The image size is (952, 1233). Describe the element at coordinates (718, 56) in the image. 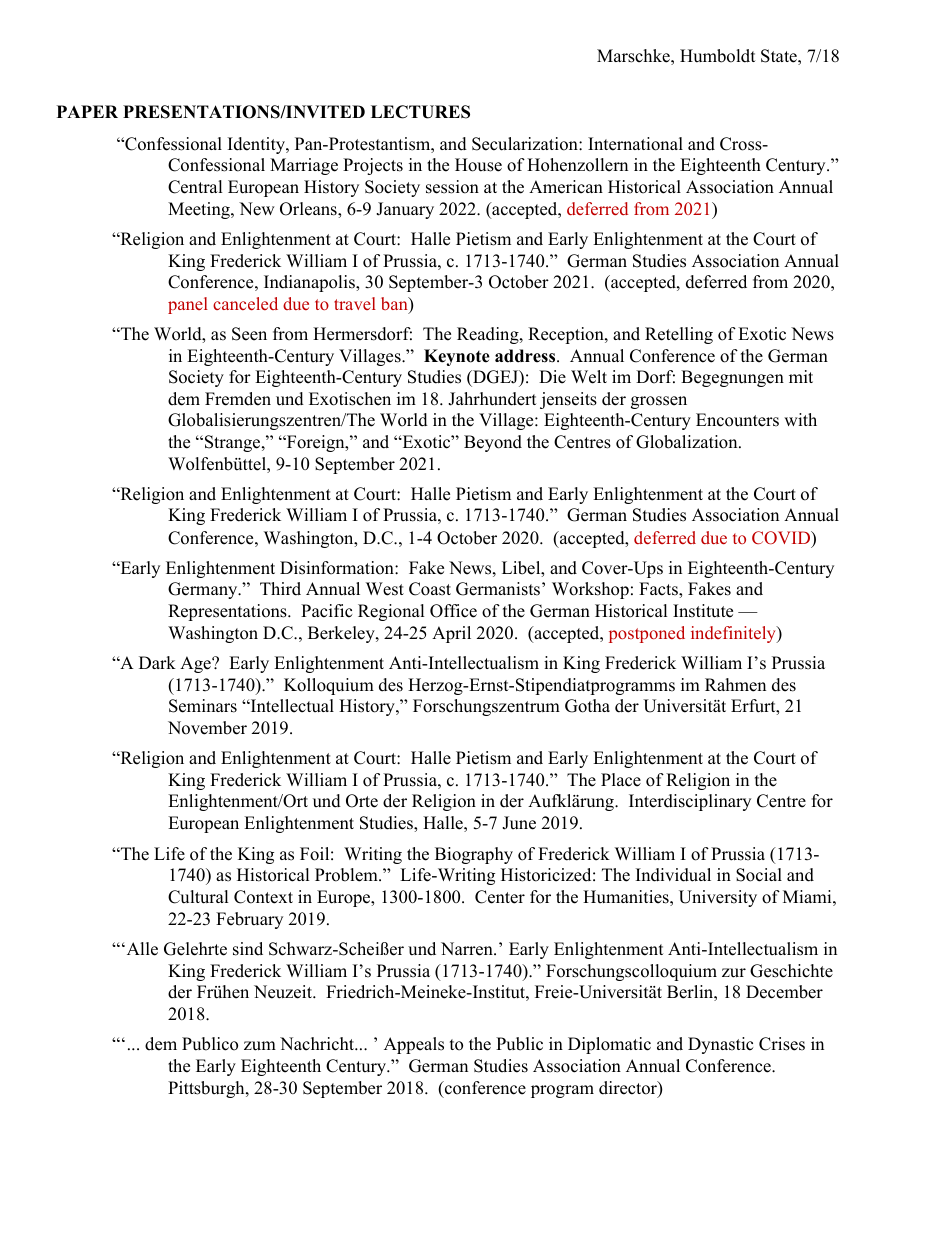

I see `Humboldt` at that location.
